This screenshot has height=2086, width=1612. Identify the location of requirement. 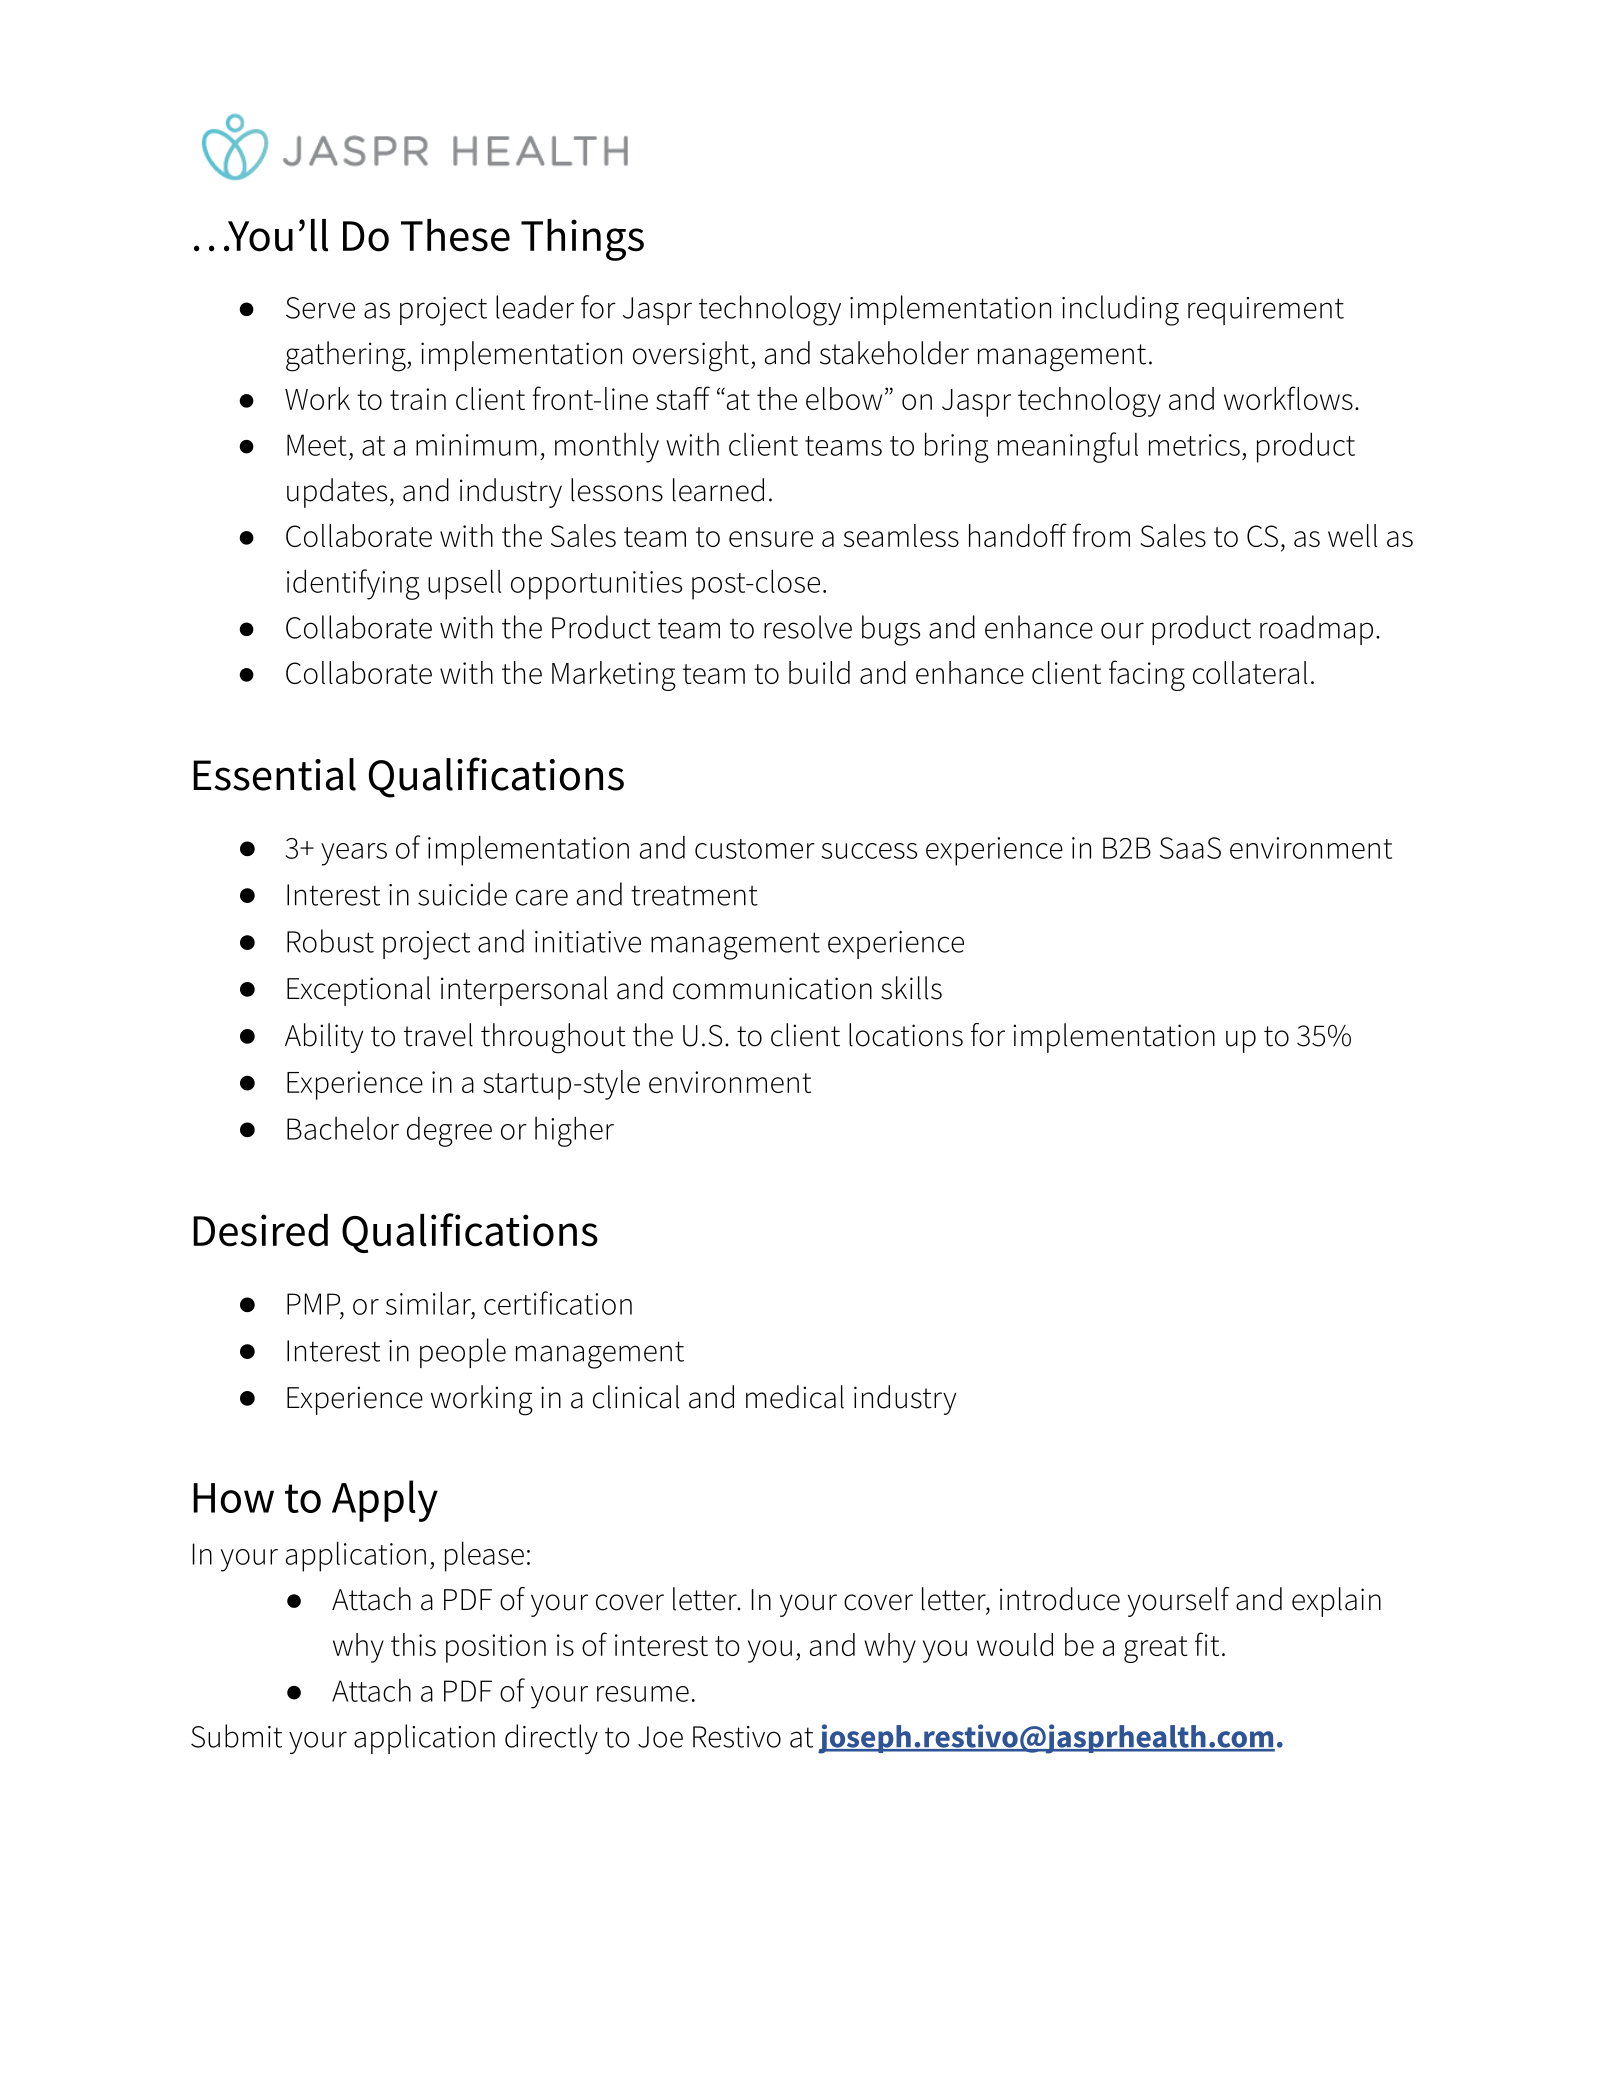
(1266, 311).
